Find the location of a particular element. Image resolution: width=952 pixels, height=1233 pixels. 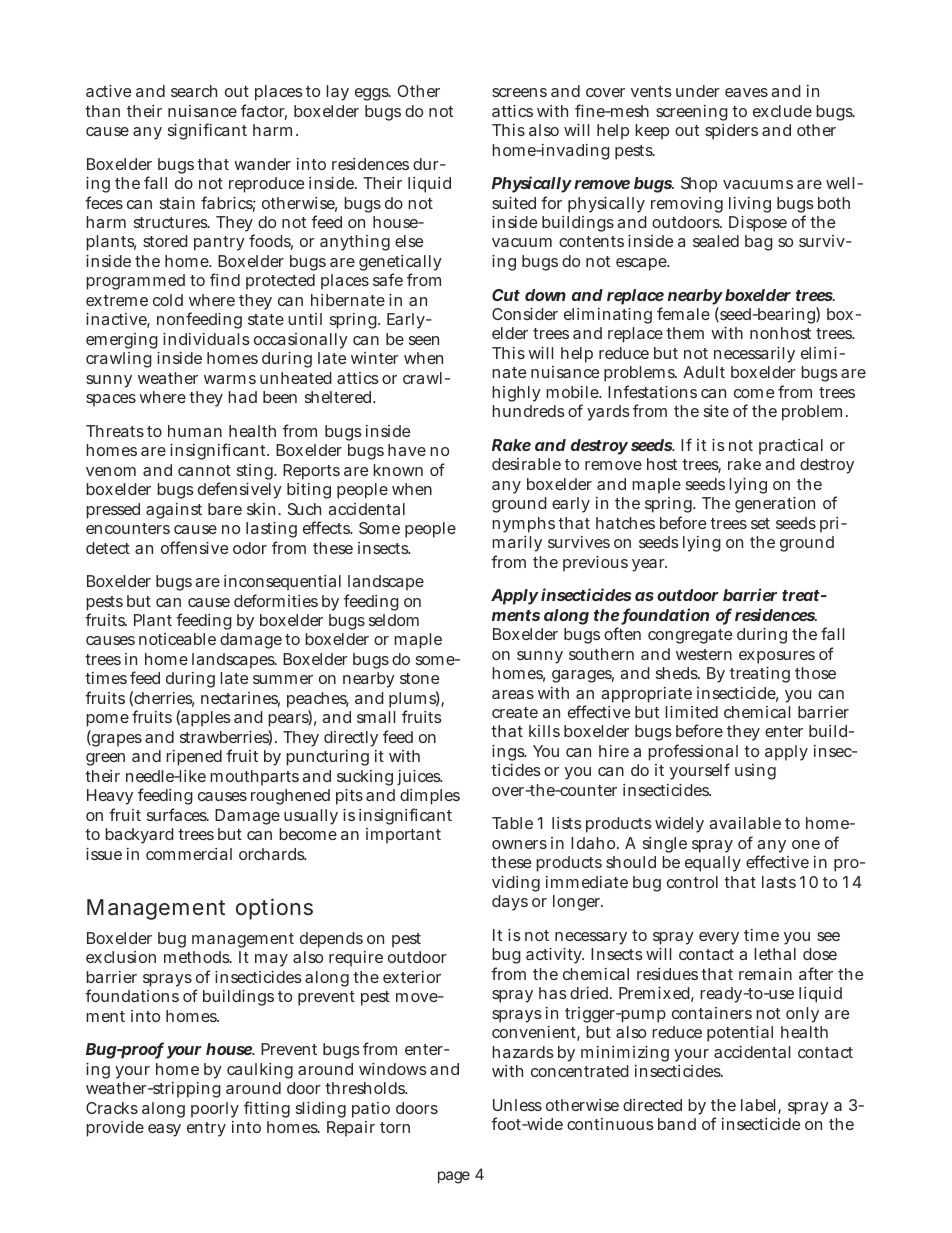

exposures is located at coordinates (777, 657).
